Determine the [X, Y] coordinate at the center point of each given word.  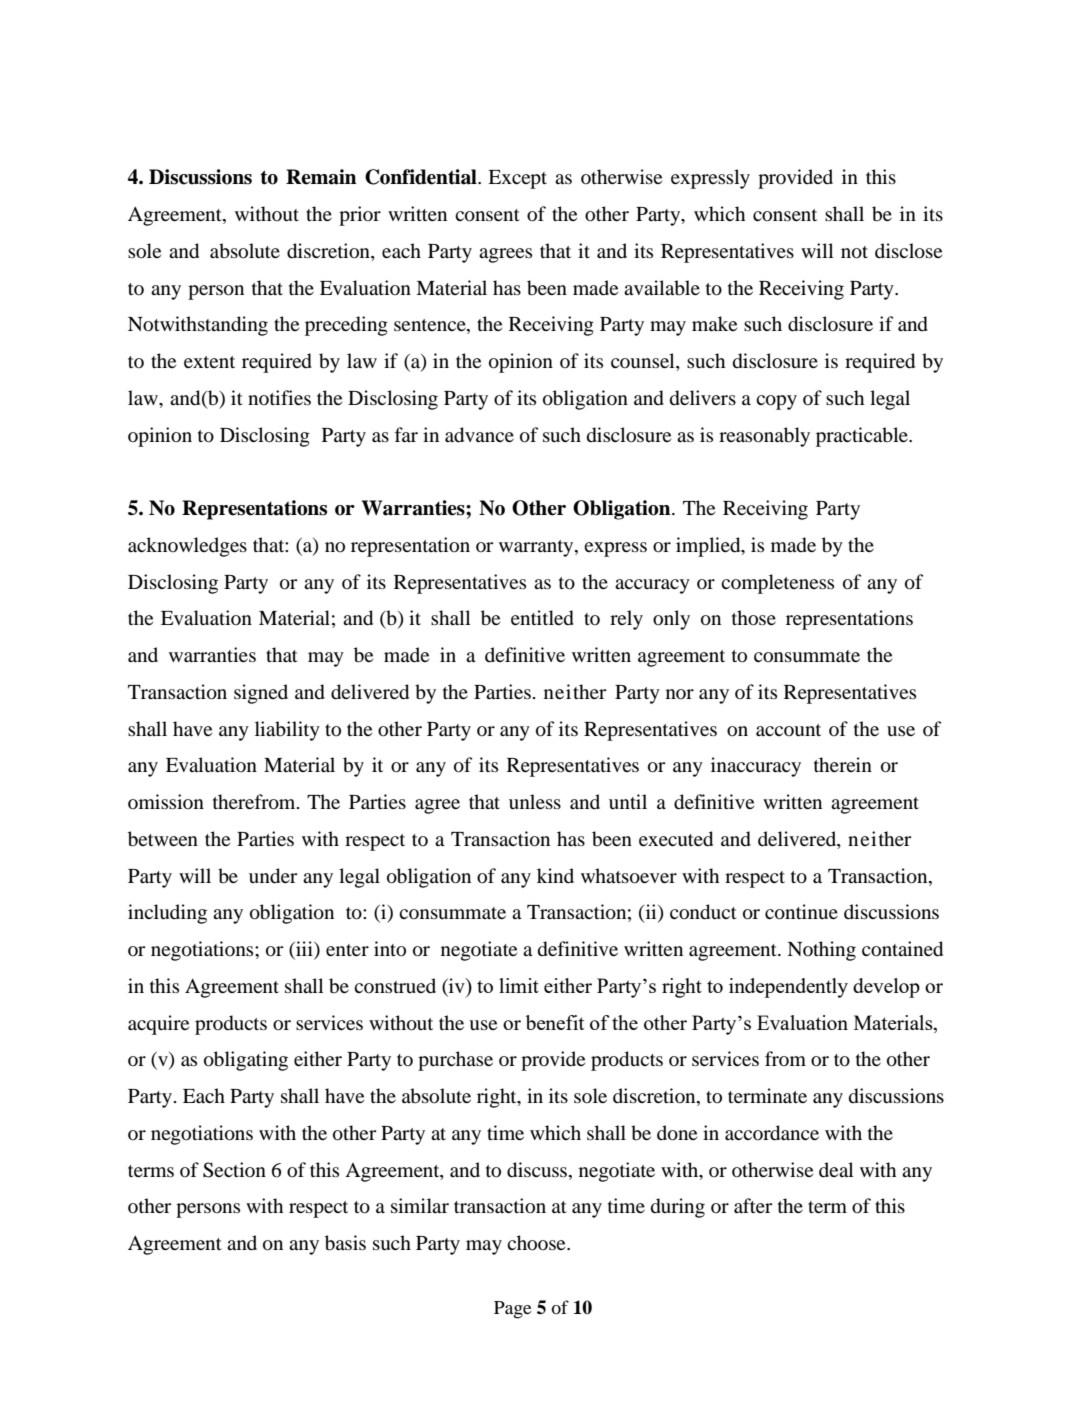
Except [517, 179]
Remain [321, 177]
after [753, 1205]
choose [537, 1243]
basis [345, 1243]
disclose [908, 251]
